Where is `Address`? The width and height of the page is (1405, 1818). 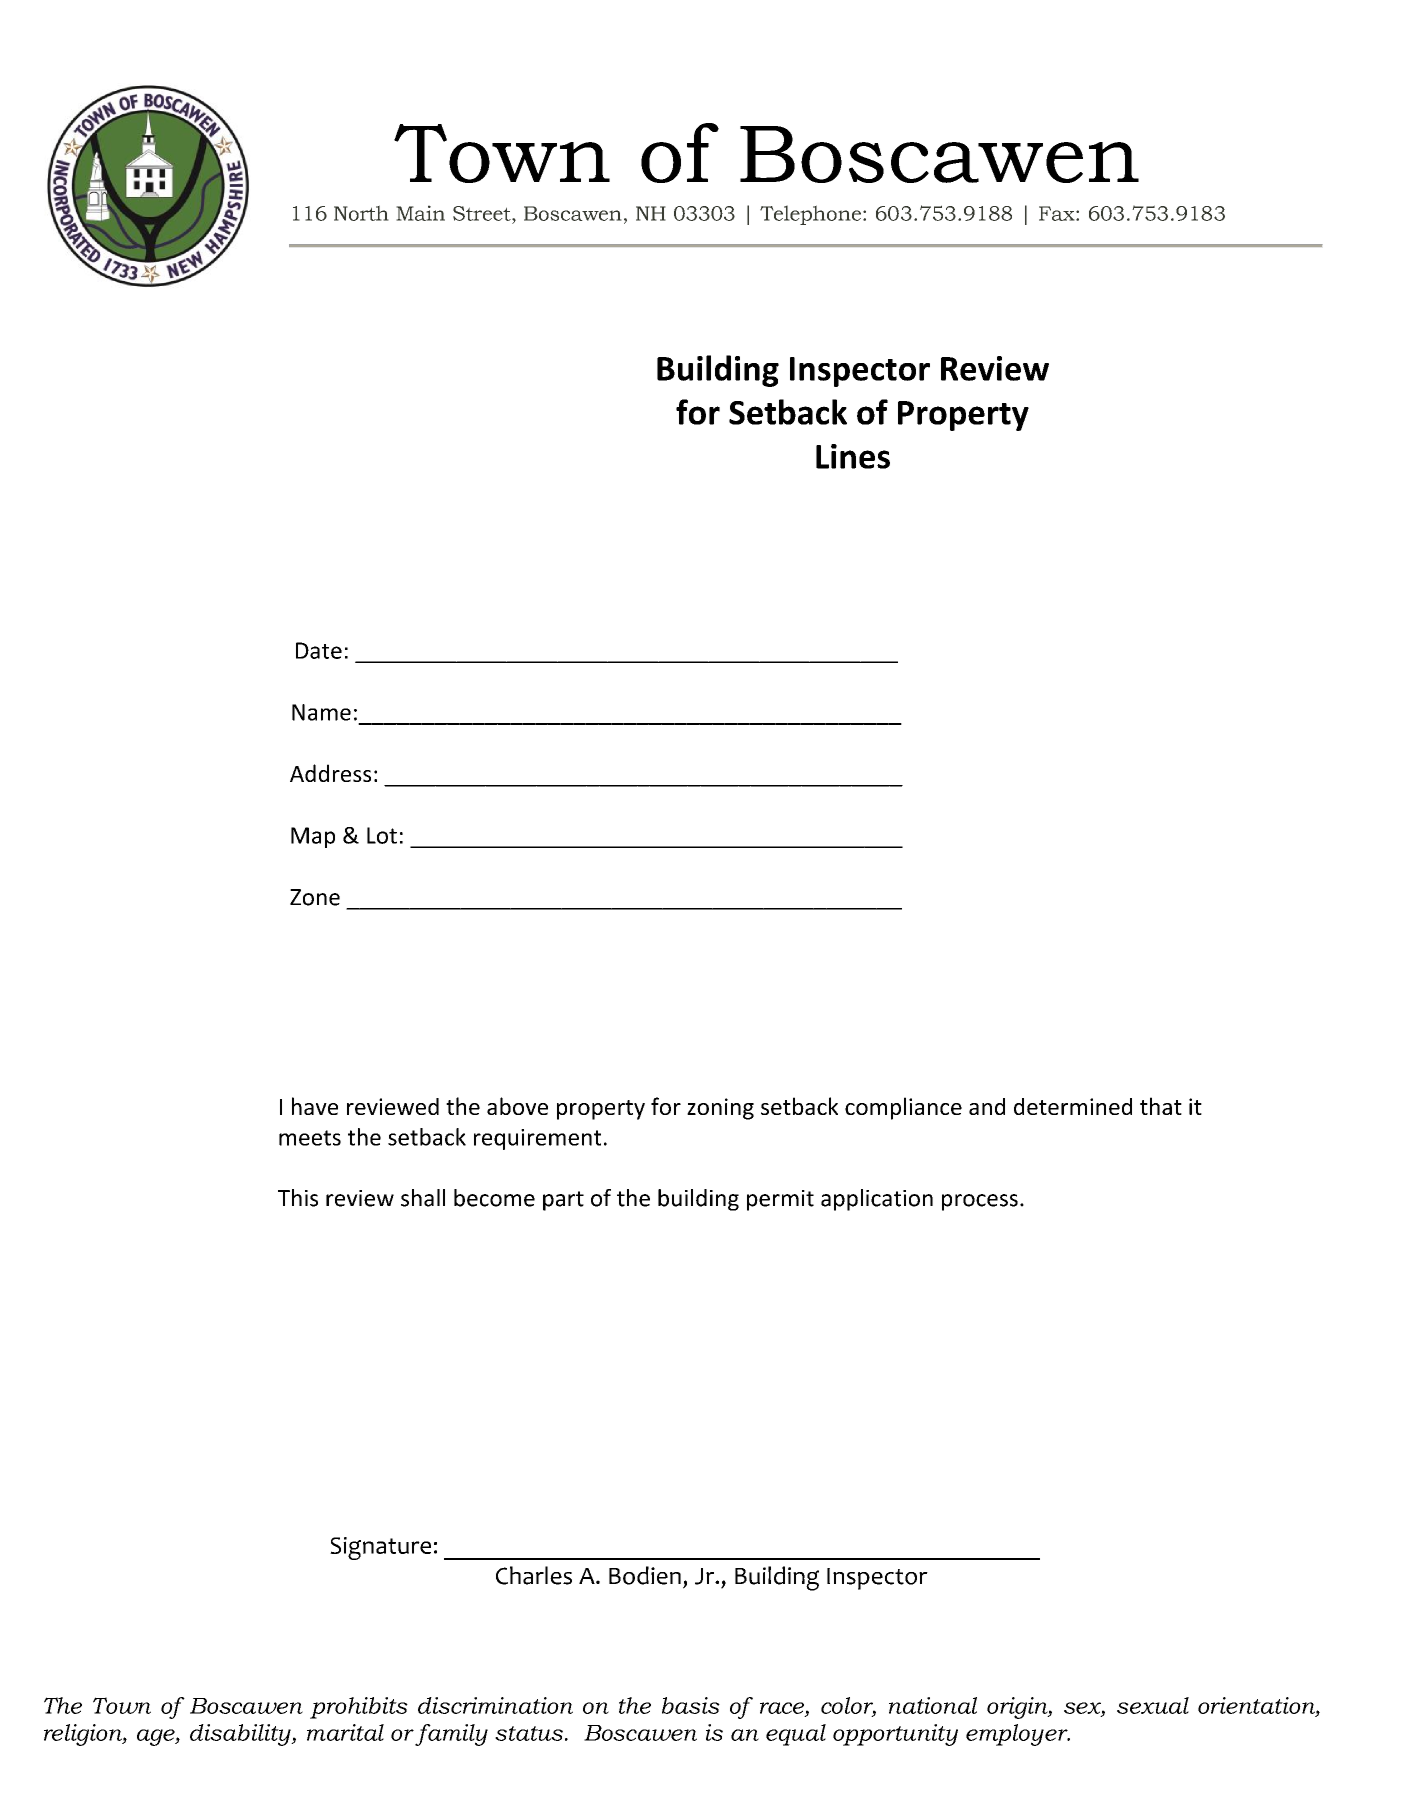
Address is located at coordinates (330, 773).
